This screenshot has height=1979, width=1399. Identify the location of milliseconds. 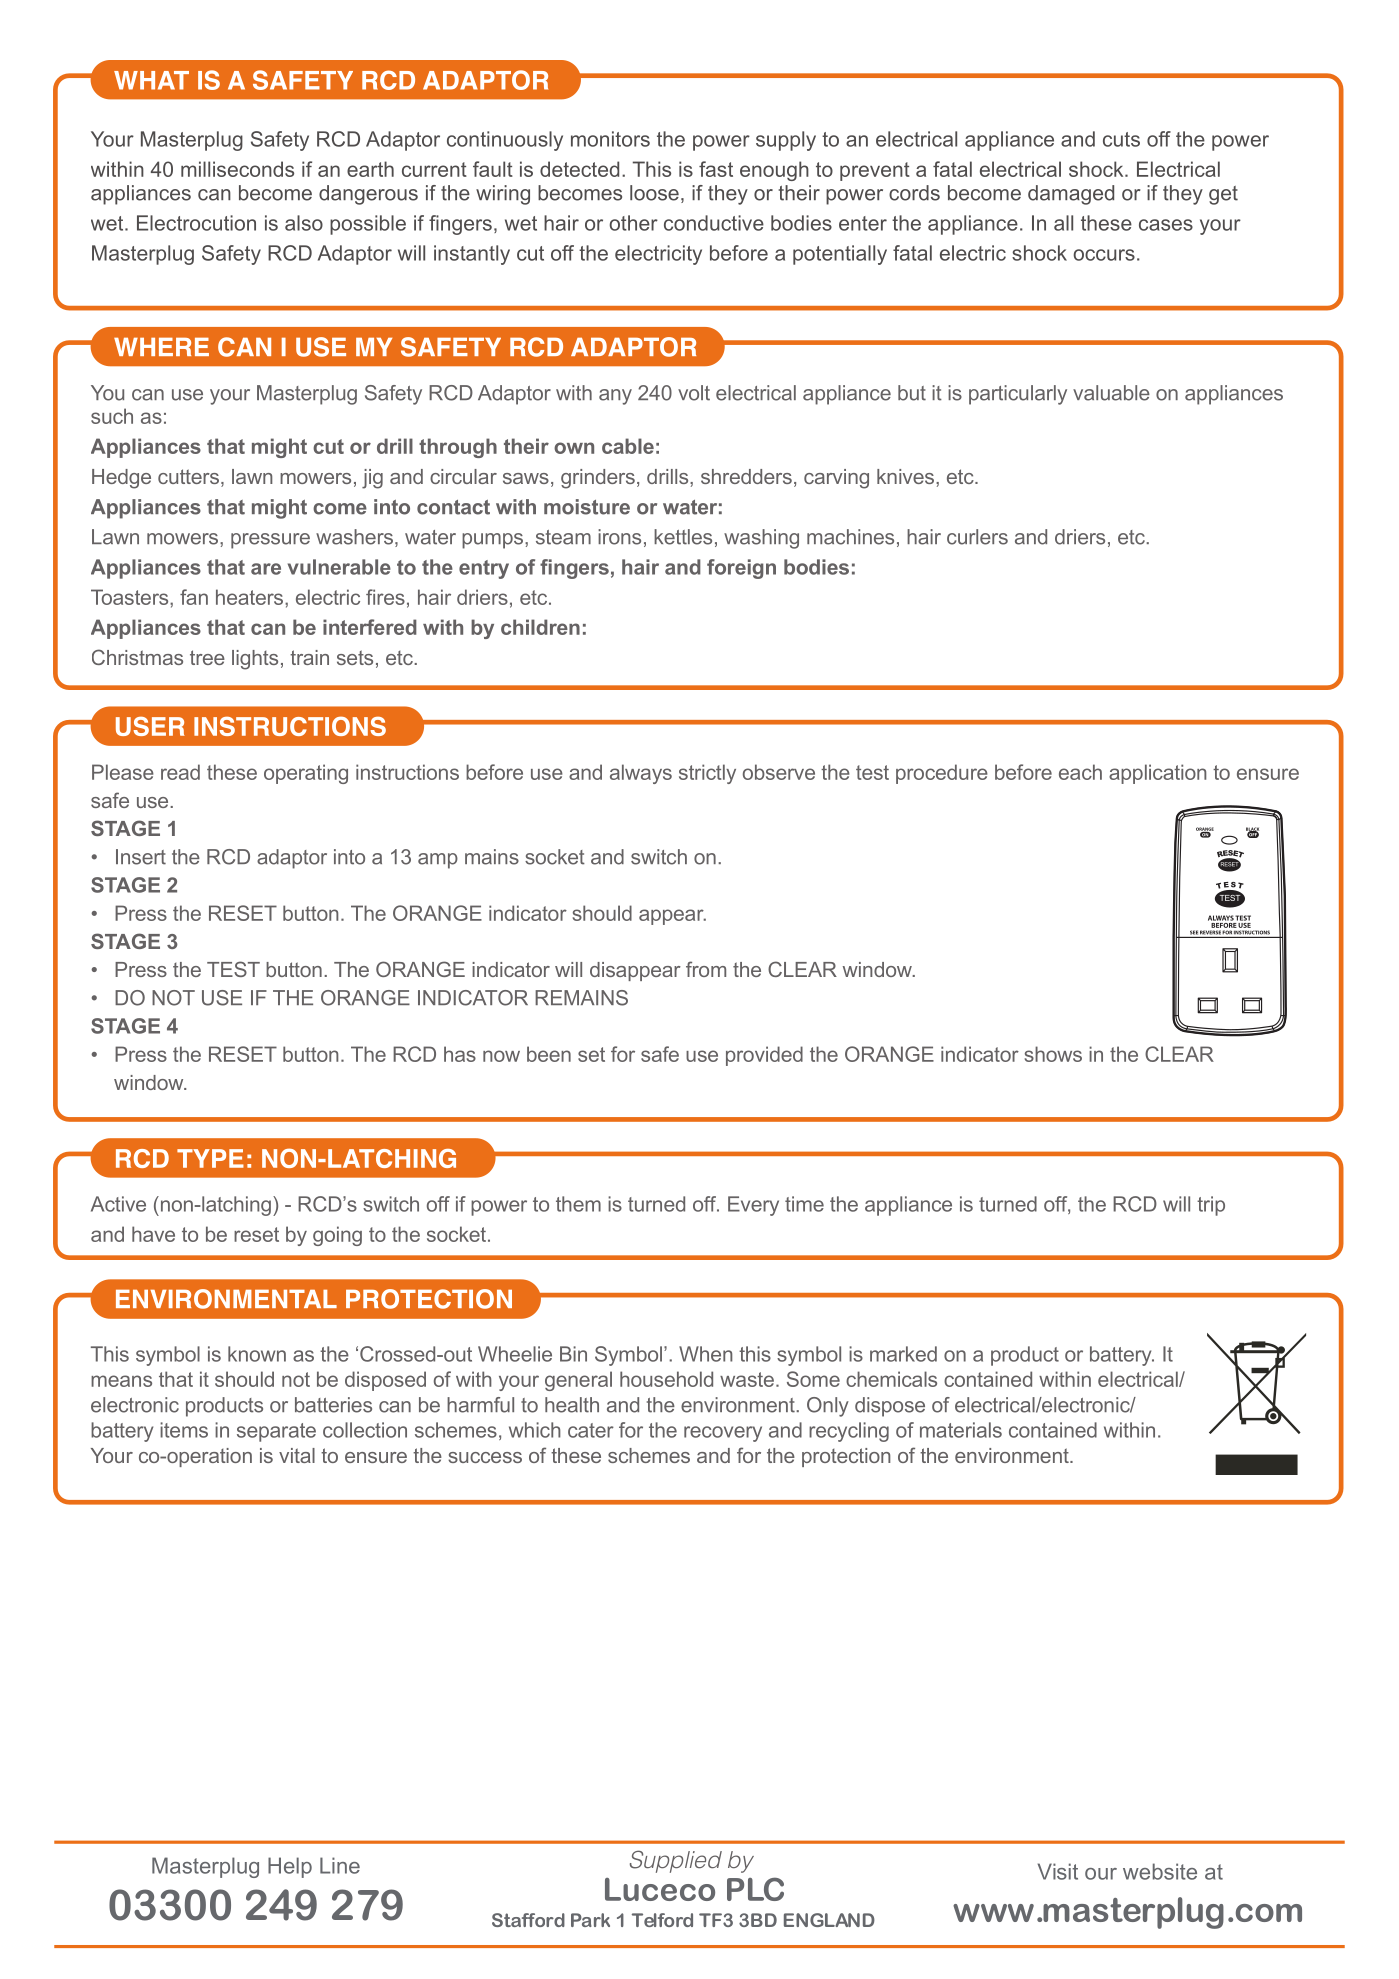
(237, 169).
